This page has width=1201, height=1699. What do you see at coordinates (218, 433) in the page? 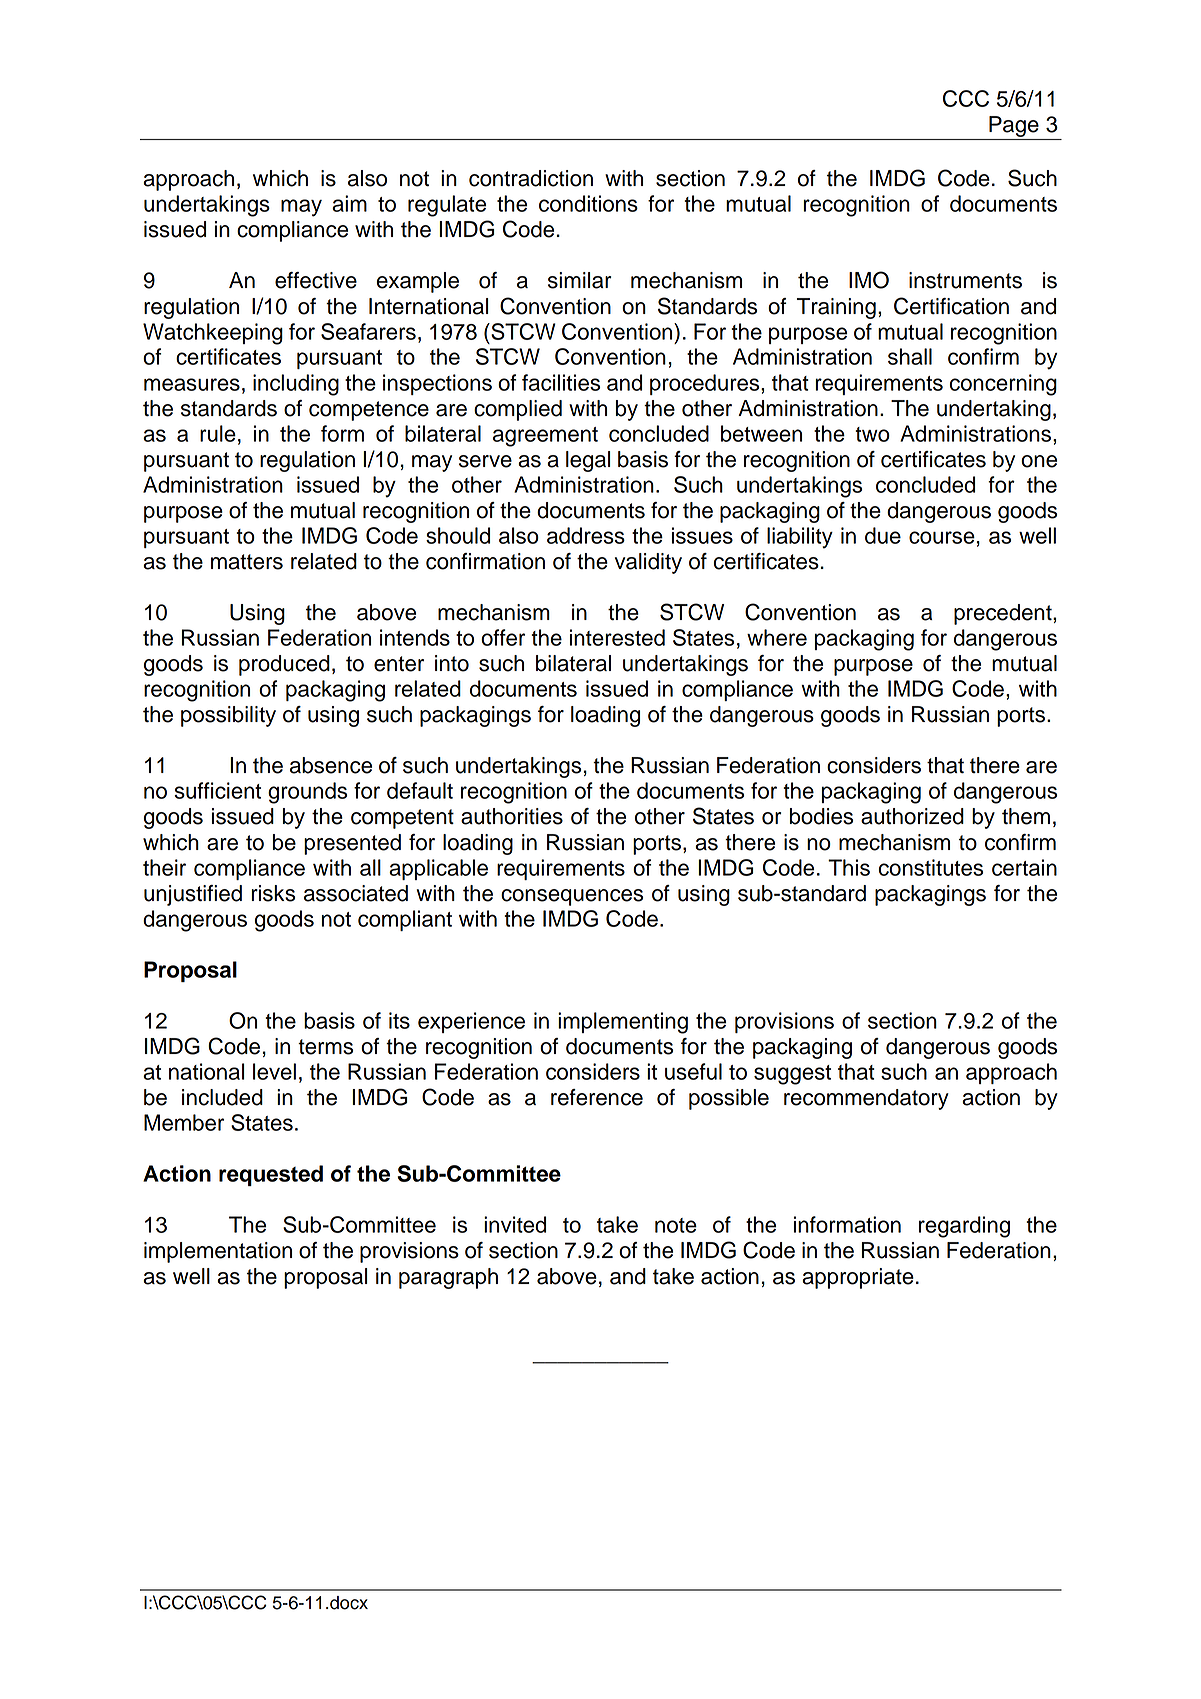
I see `rule` at bounding box center [218, 433].
